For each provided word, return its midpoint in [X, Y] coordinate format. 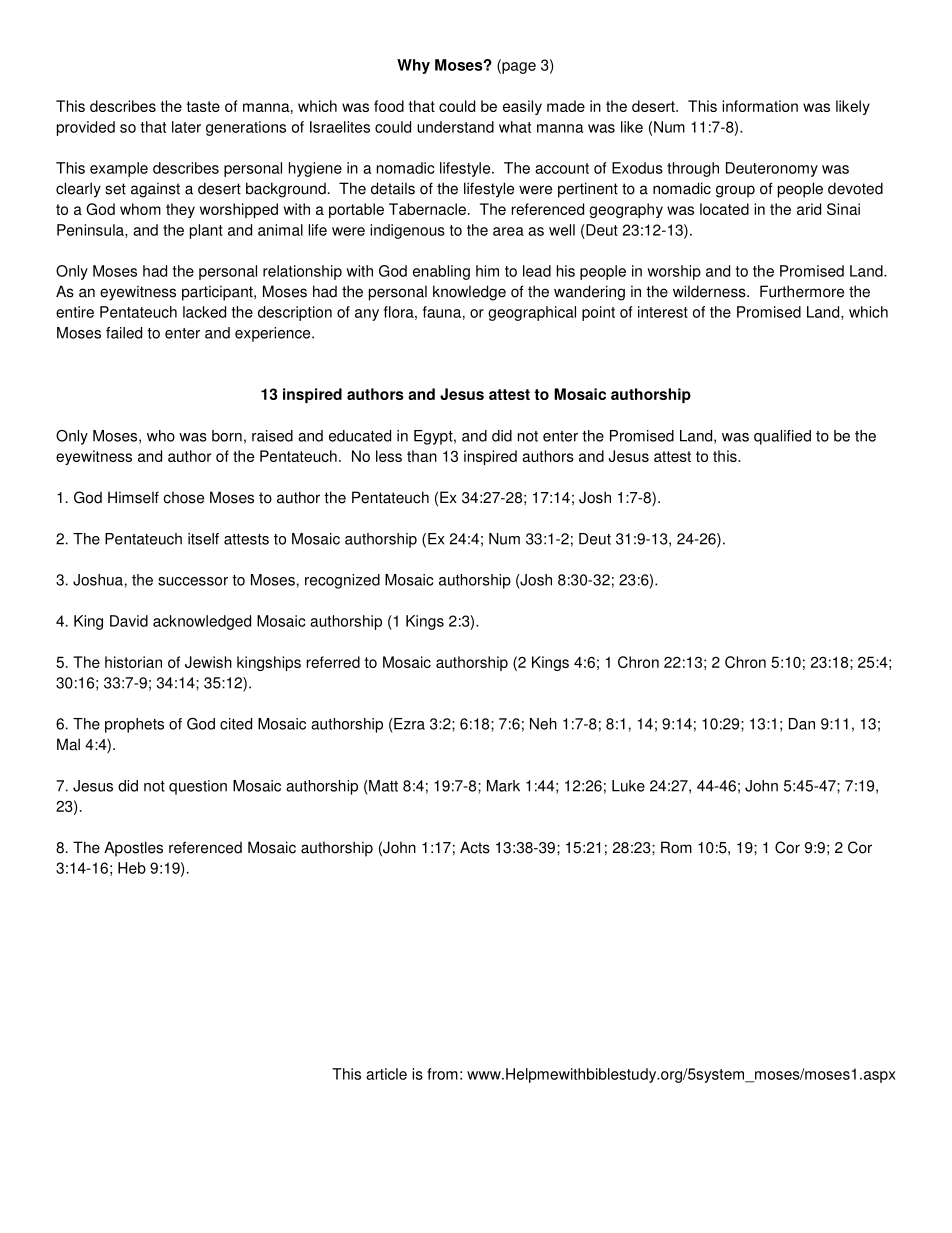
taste [203, 106]
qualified [782, 437]
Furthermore [802, 291]
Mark [503, 786]
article [386, 1074]
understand [455, 127]
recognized [342, 581]
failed [124, 333]
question [198, 787]
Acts [475, 847]
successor [193, 581]
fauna [442, 312]
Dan [802, 724]
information [760, 106]
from [442, 1074]
